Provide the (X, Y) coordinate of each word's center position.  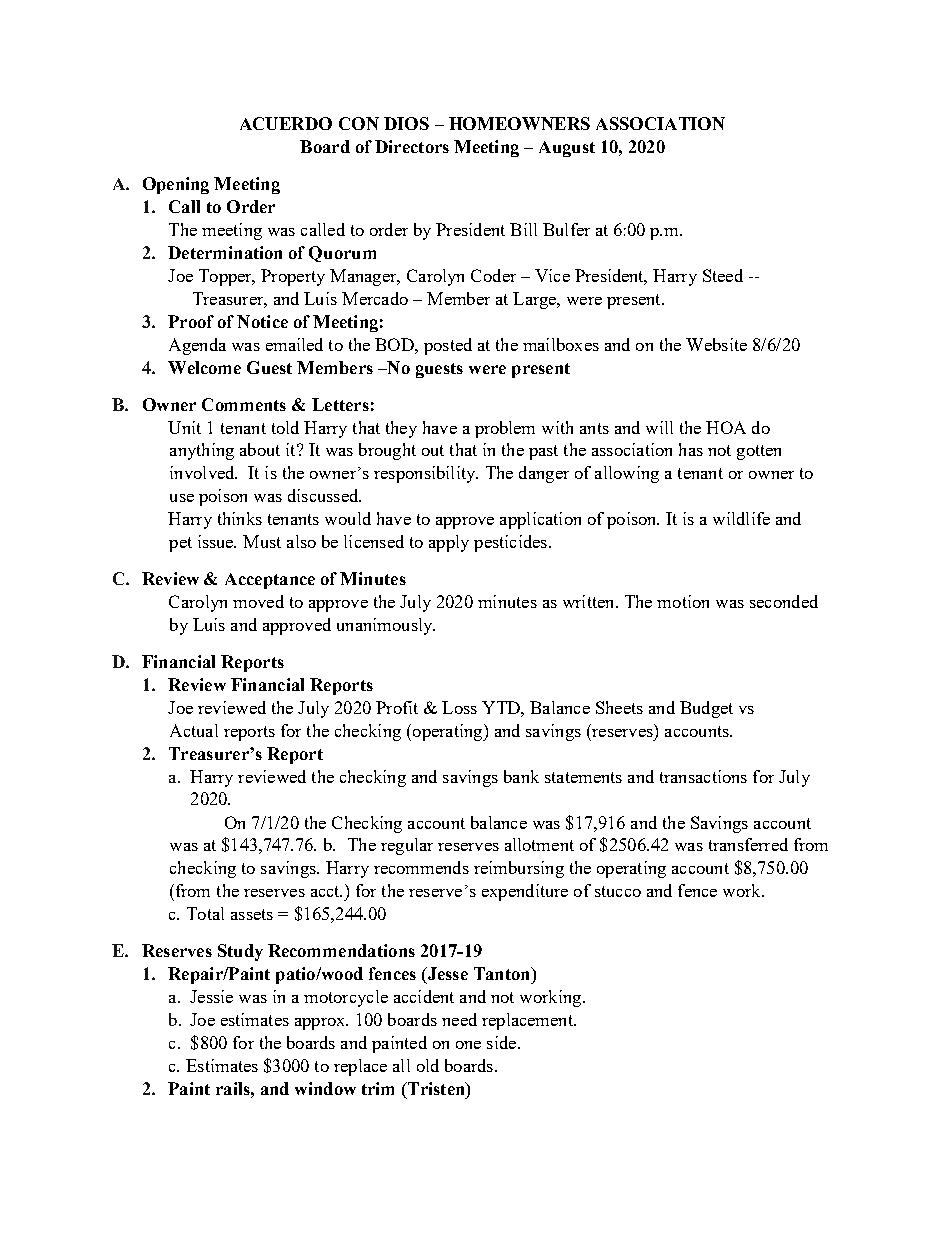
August (567, 149)
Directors (412, 146)
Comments (244, 404)
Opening (176, 185)
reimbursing (519, 869)
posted (448, 346)
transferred (748, 844)
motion (683, 601)
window (325, 1088)
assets (252, 914)
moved (258, 601)
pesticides (510, 543)
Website (716, 344)
